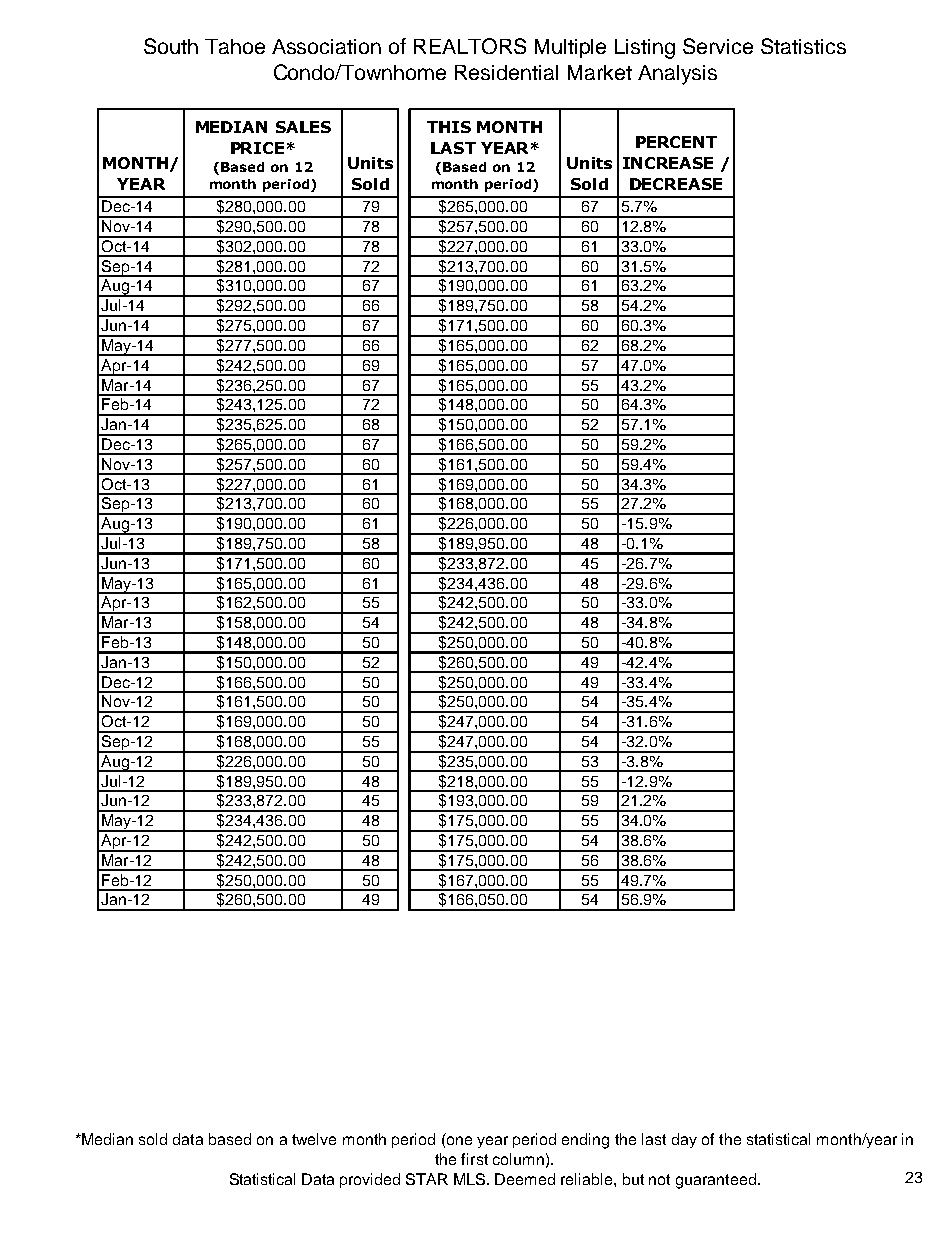  Describe the element at coordinates (676, 142) in the page. I see `PERCENT` at that location.
